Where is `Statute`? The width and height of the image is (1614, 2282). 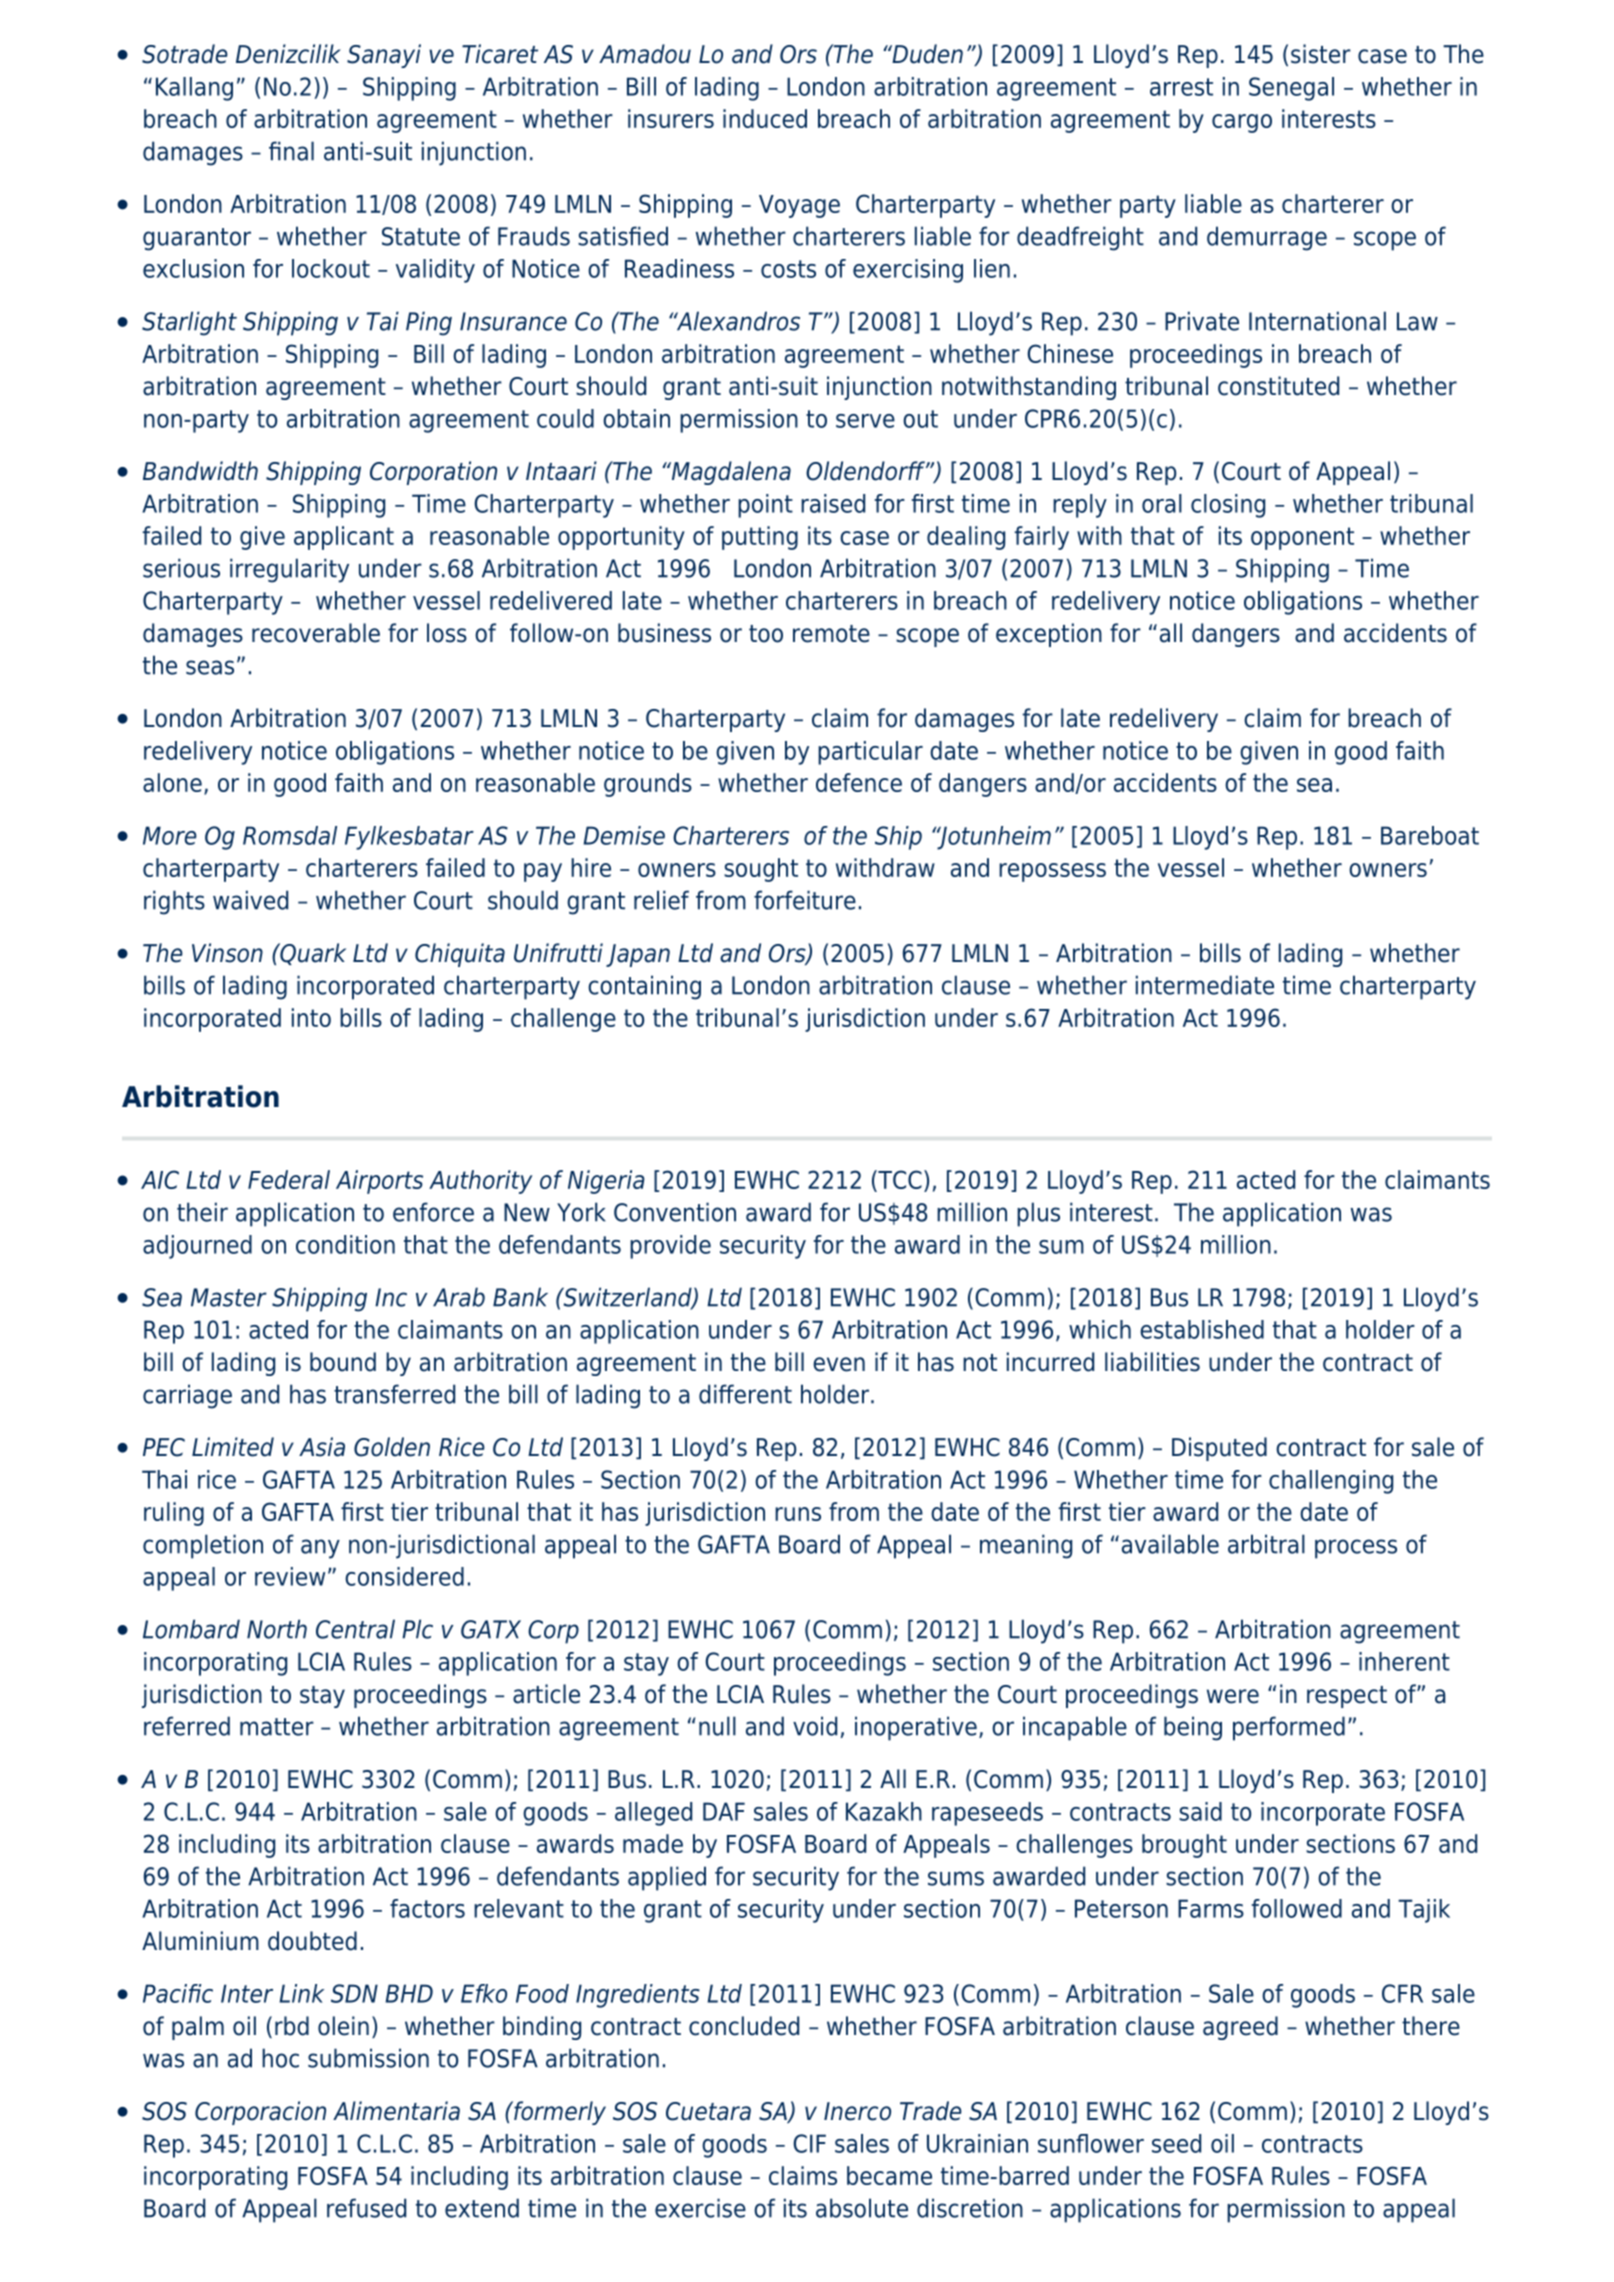 Statute is located at coordinates (421, 236).
